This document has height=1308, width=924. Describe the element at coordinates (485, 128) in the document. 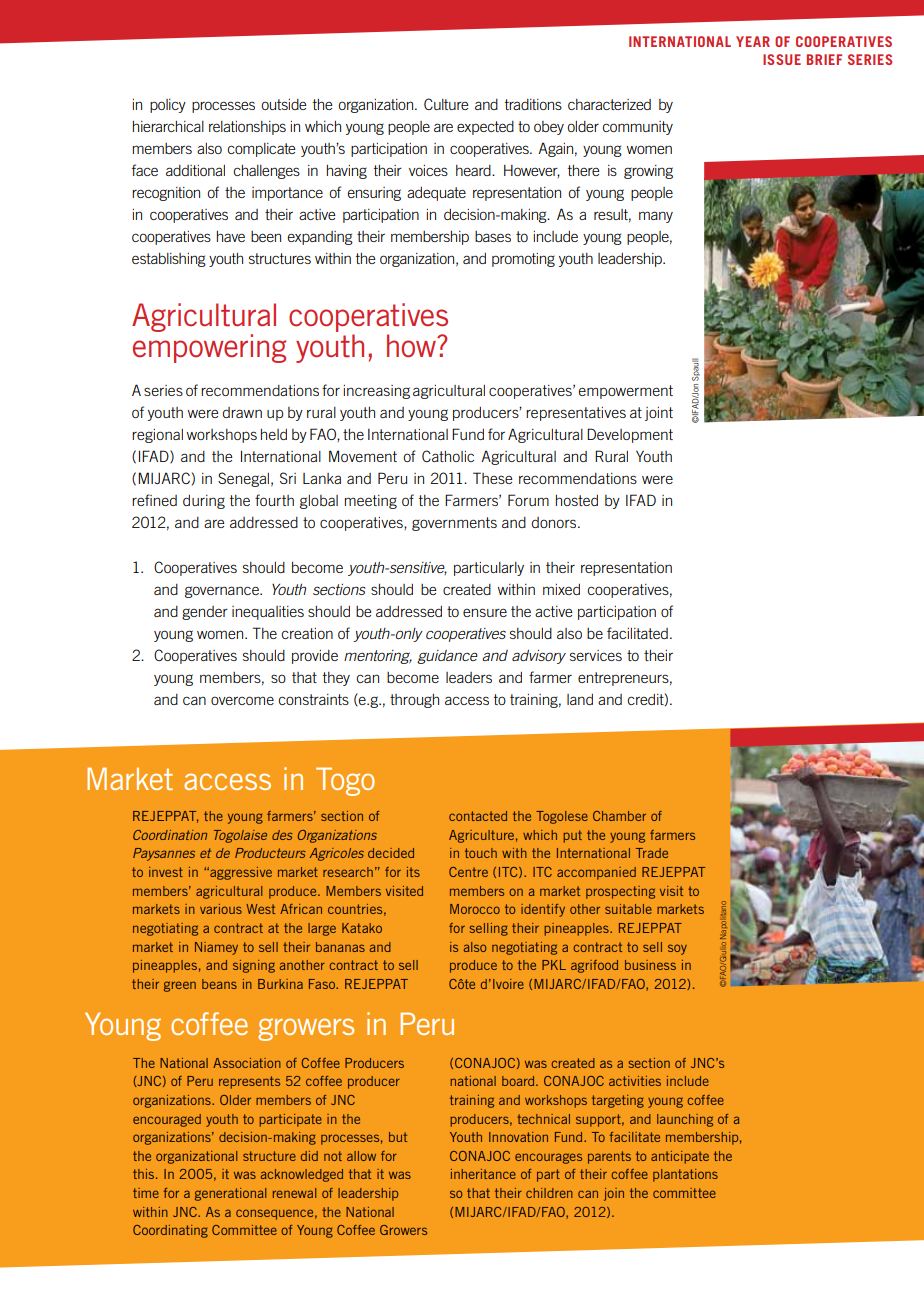

I see `expected` at that location.
